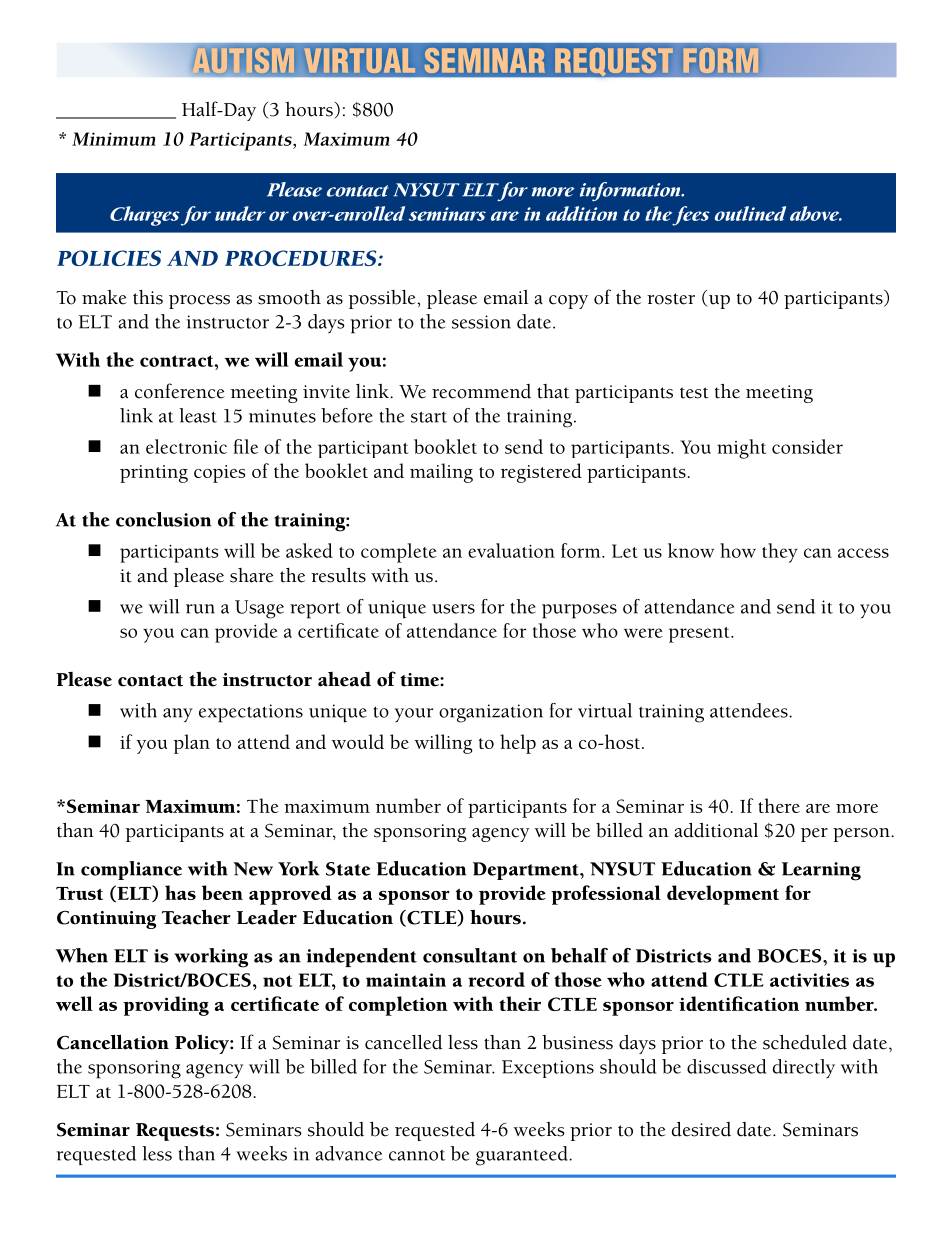 This screenshot has height=1233, width=952. What do you see at coordinates (191, 744) in the screenshot?
I see `plan` at bounding box center [191, 744].
